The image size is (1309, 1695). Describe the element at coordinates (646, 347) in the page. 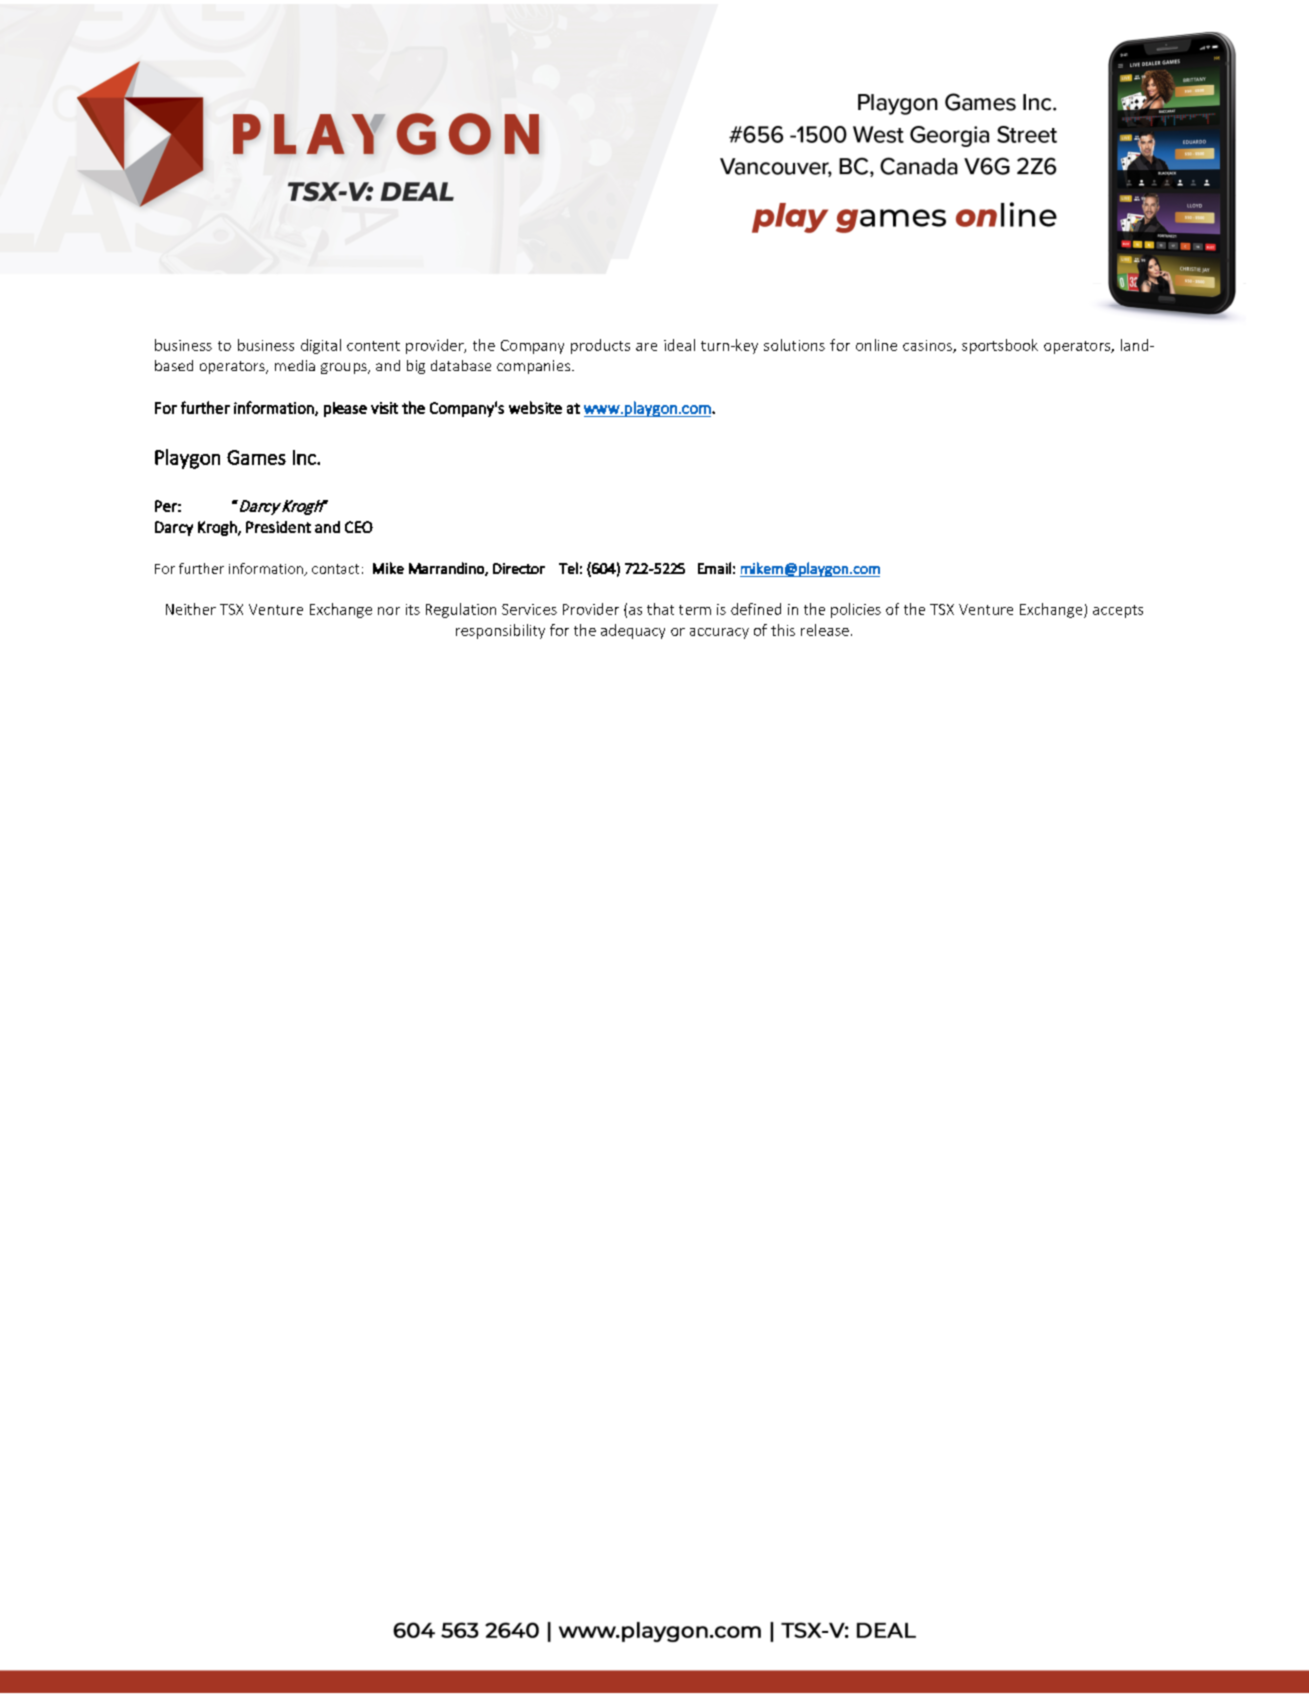

I see `are` at that location.
